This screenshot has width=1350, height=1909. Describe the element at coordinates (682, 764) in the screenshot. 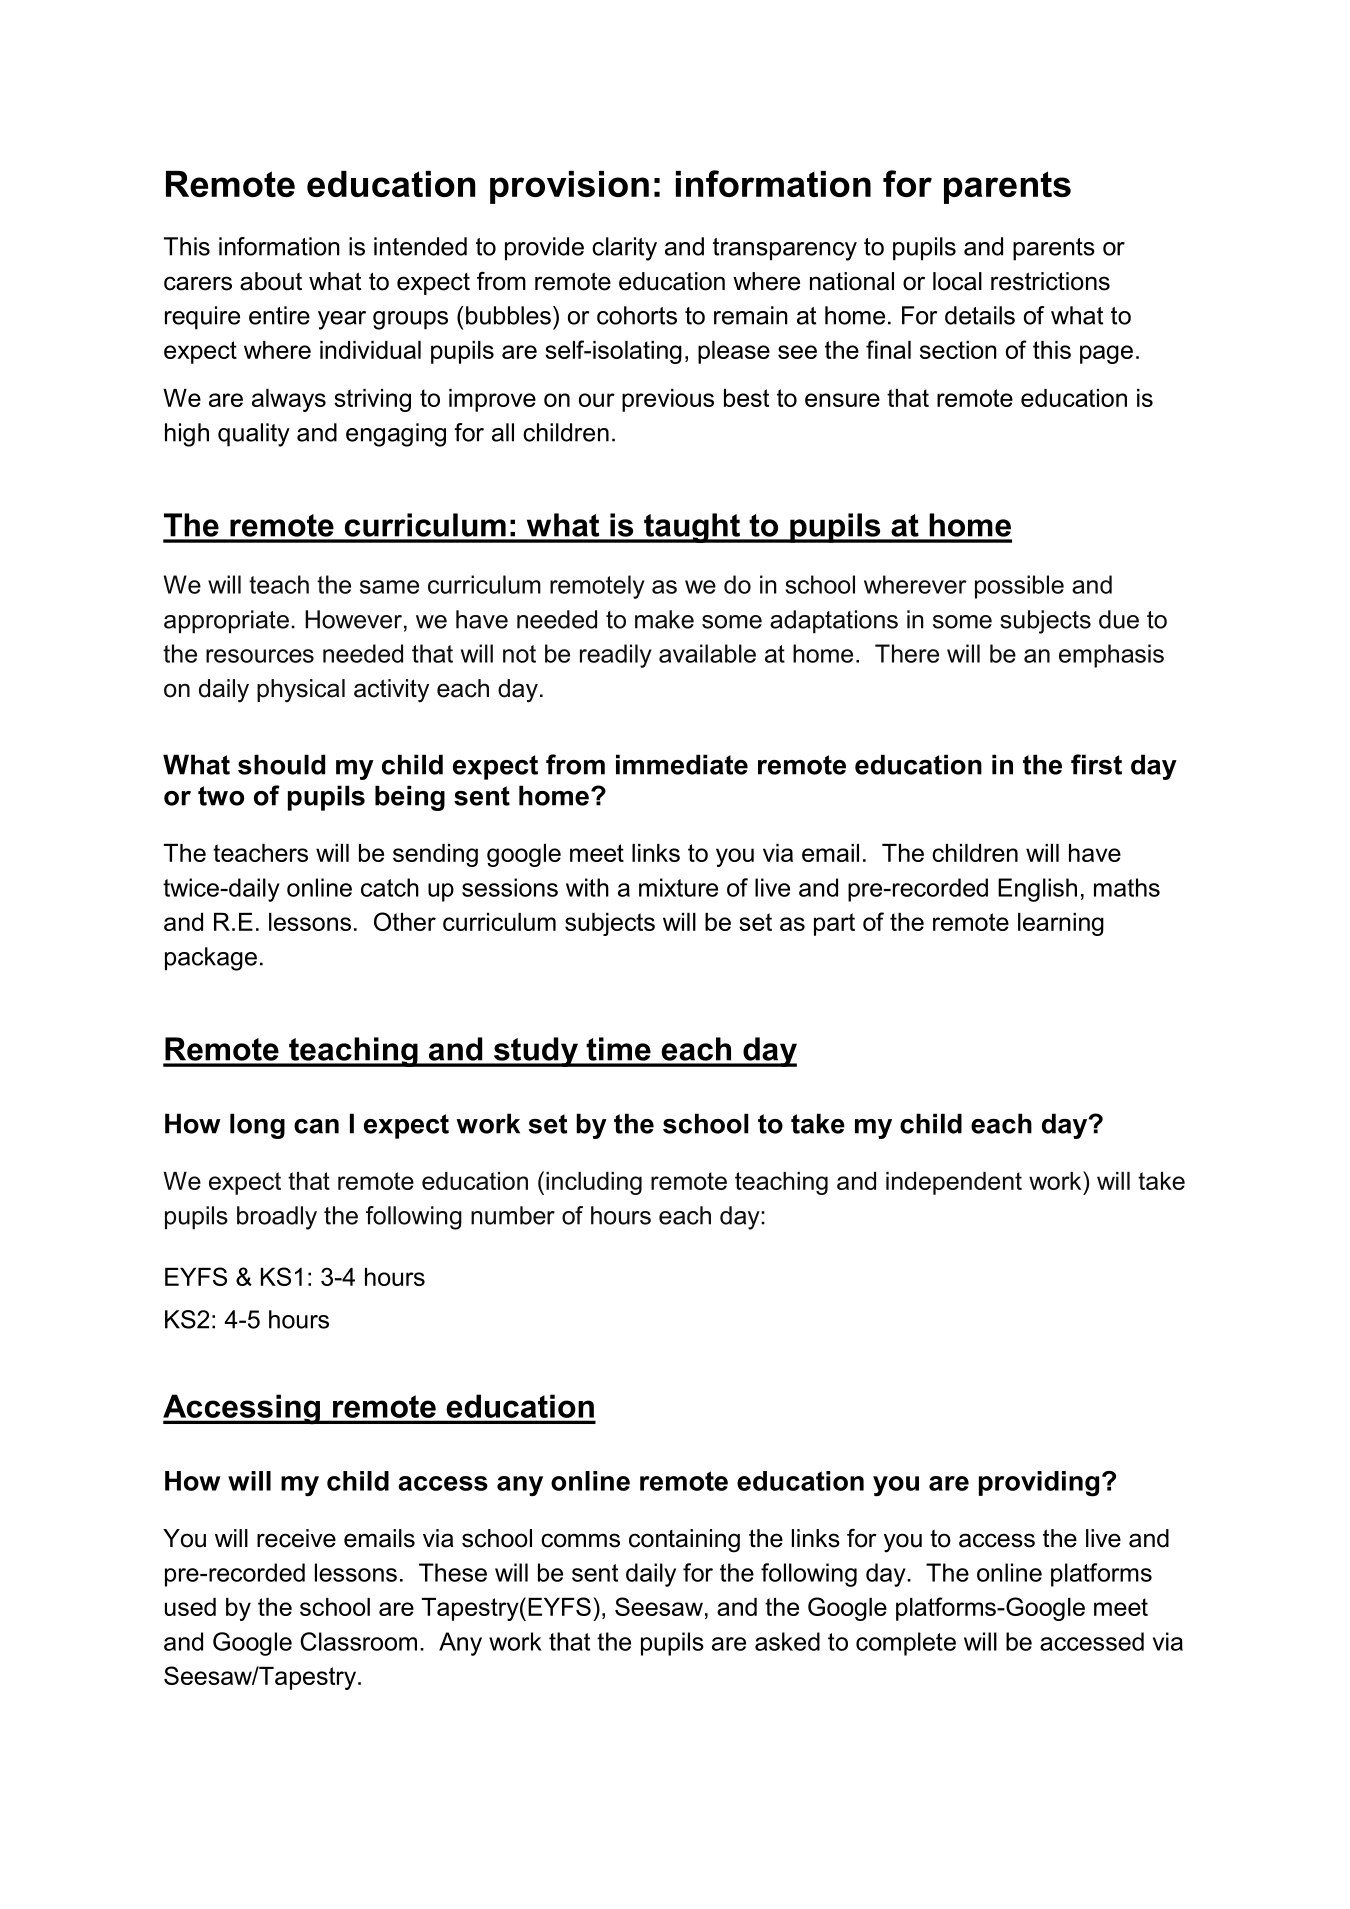

I see `immediate` at that location.
